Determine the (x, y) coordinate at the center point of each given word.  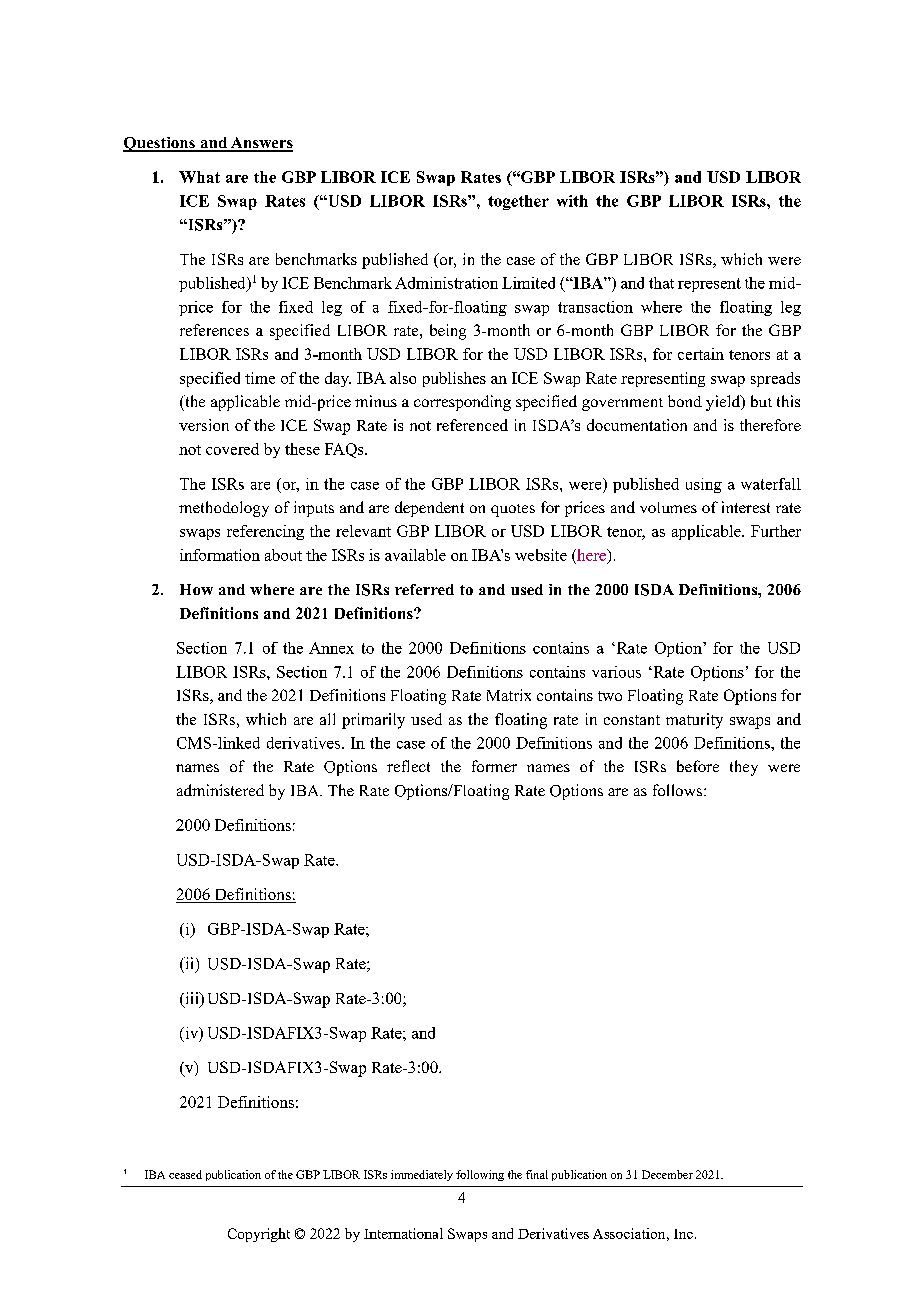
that (661, 283)
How (196, 589)
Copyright (259, 1235)
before (698, 766)
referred (424, 589)
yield (724, 403)
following (480, 1175)
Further (776, 531)
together (518, 202)
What (199, 177)
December (667, 1174)
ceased (185, 1174)
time (260, 378)
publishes (454, 379)
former (494, 766)
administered (220, 790)
